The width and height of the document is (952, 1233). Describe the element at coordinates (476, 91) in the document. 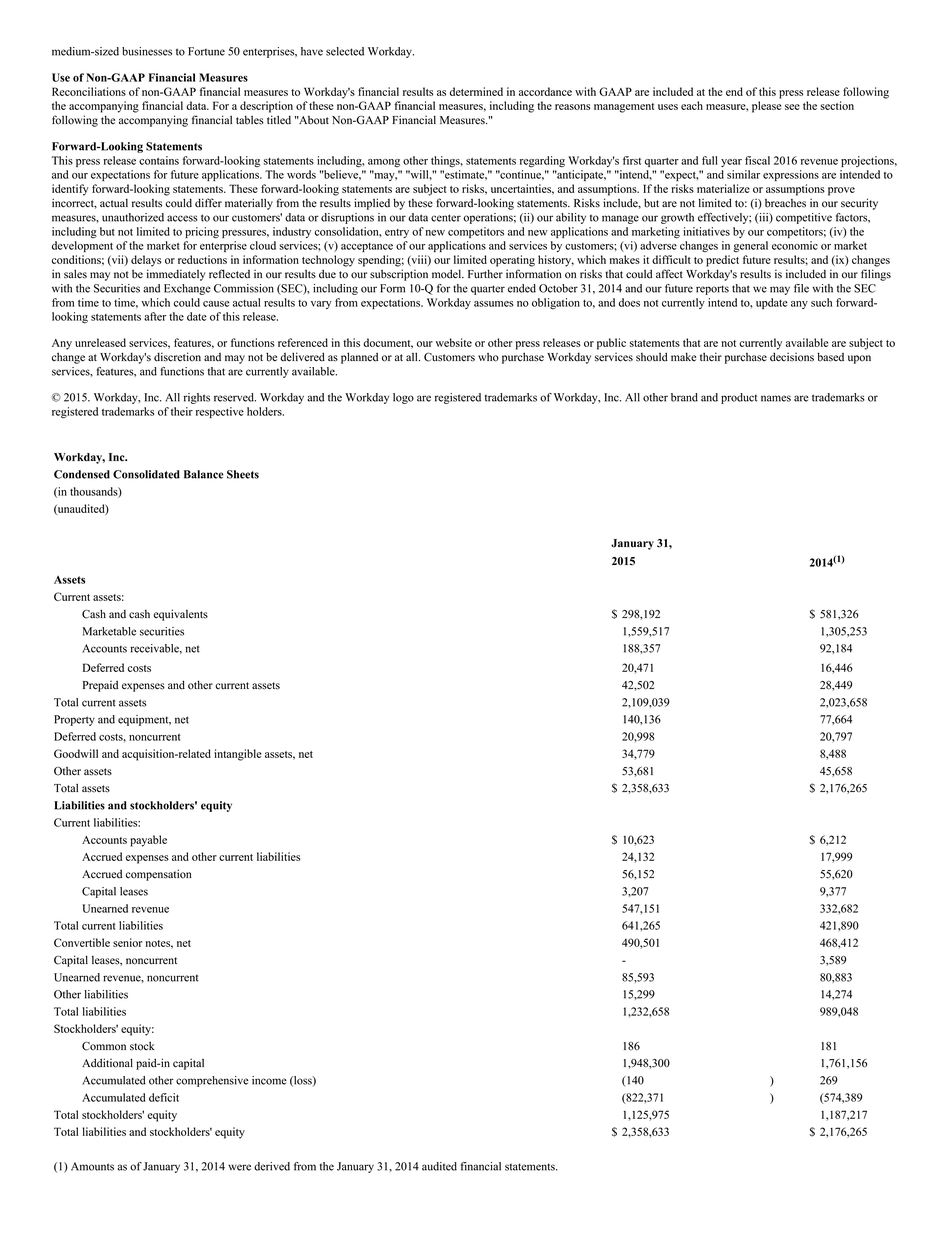

I see `determined` at that location.
